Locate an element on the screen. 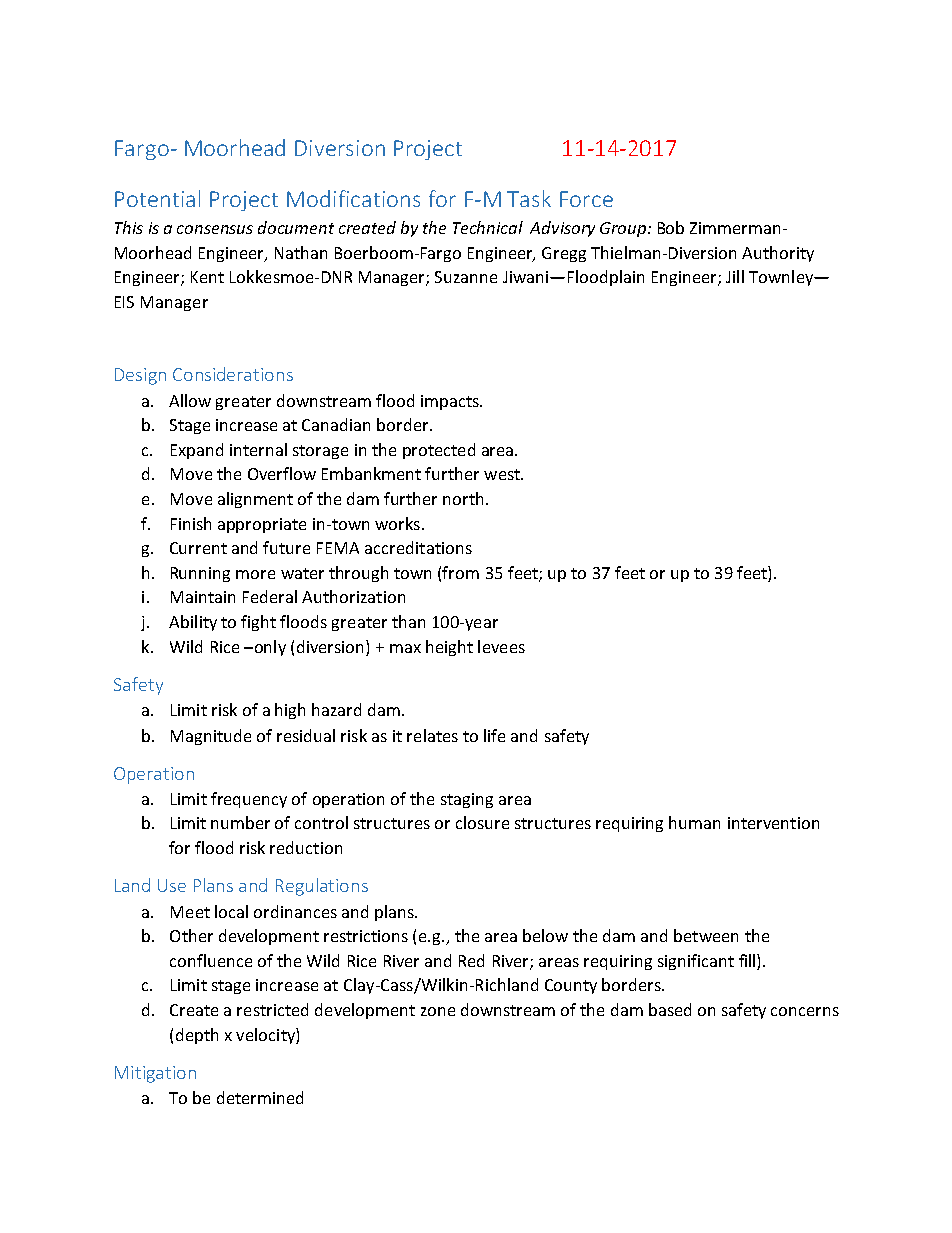 The image size is (952, 1233). Bob is located at coordinates (671, 227).
